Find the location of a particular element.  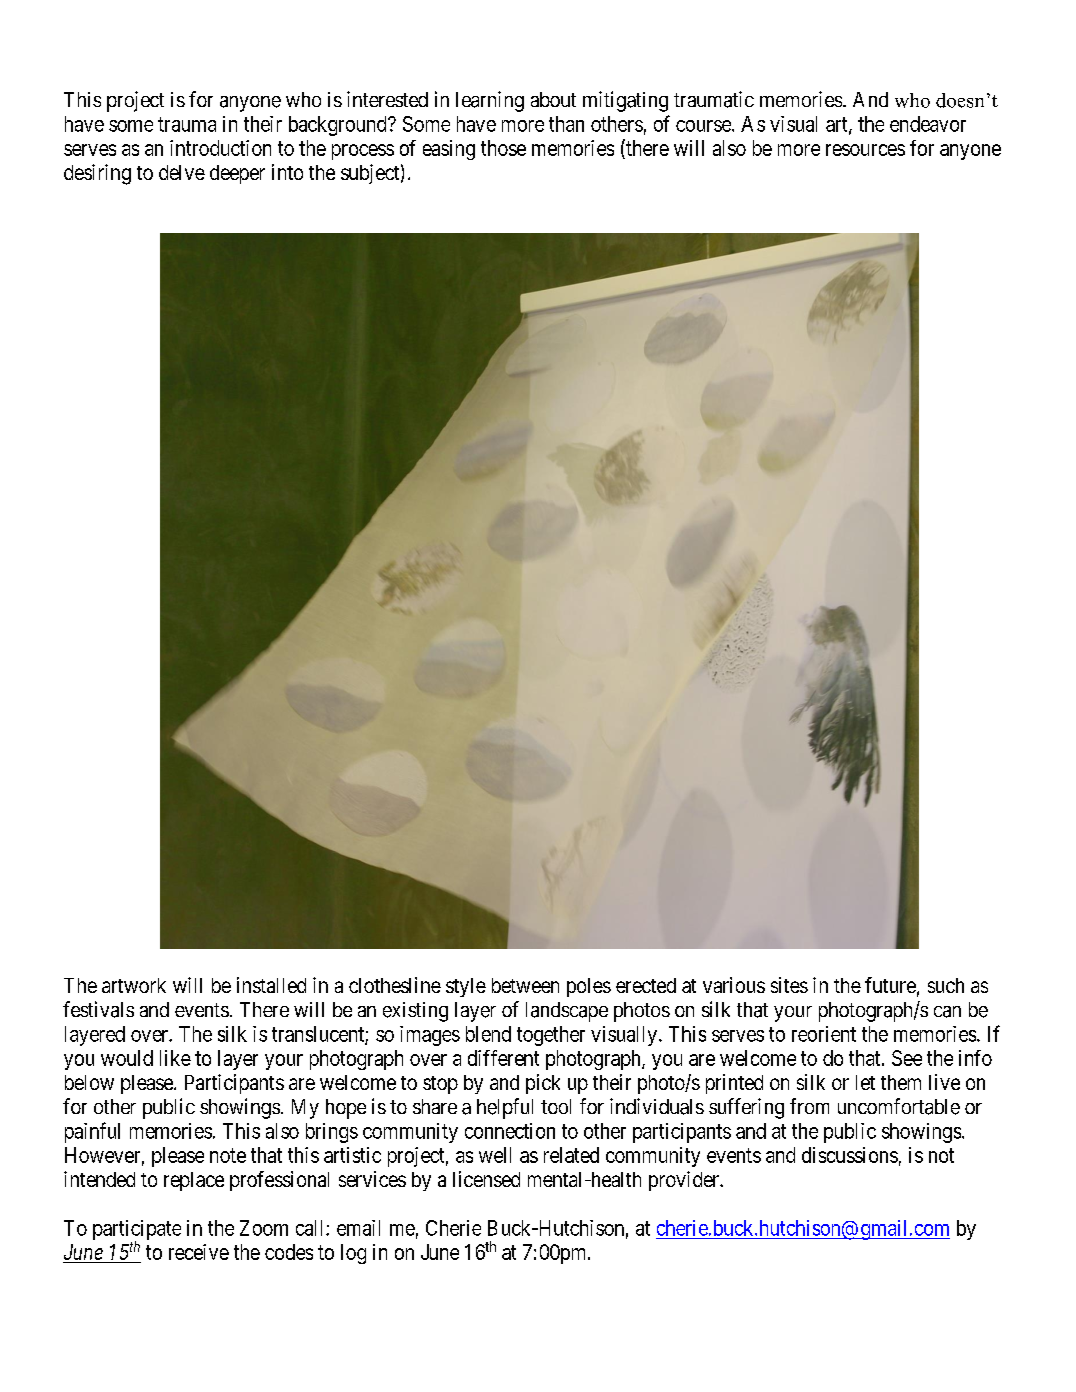

installed is located at coordinates (271, 985).
